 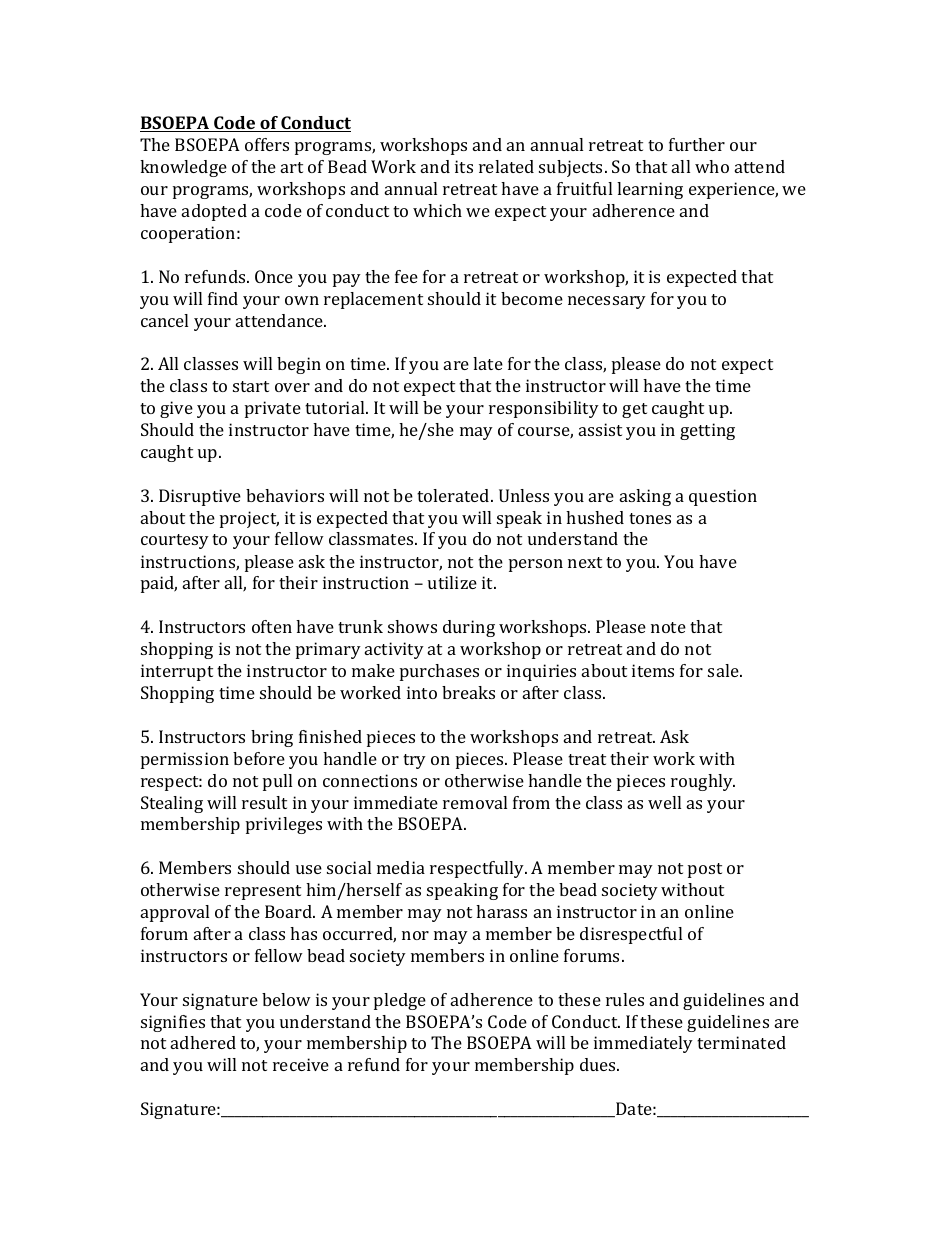 I want to click on its, so click(x=464, y=166).
